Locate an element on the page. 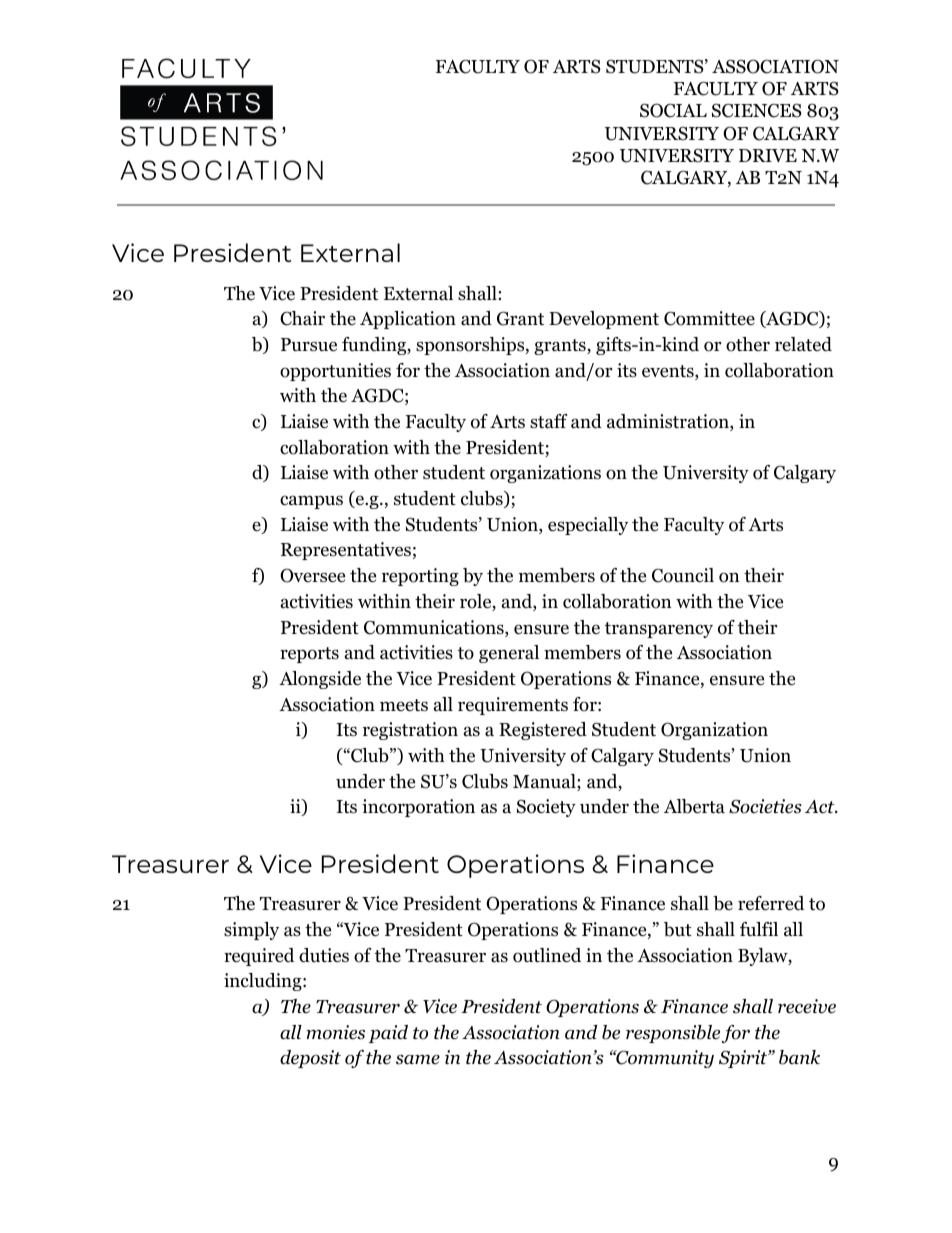 This page has width=952, height=1233. role is located at coordinates (476, 602).
